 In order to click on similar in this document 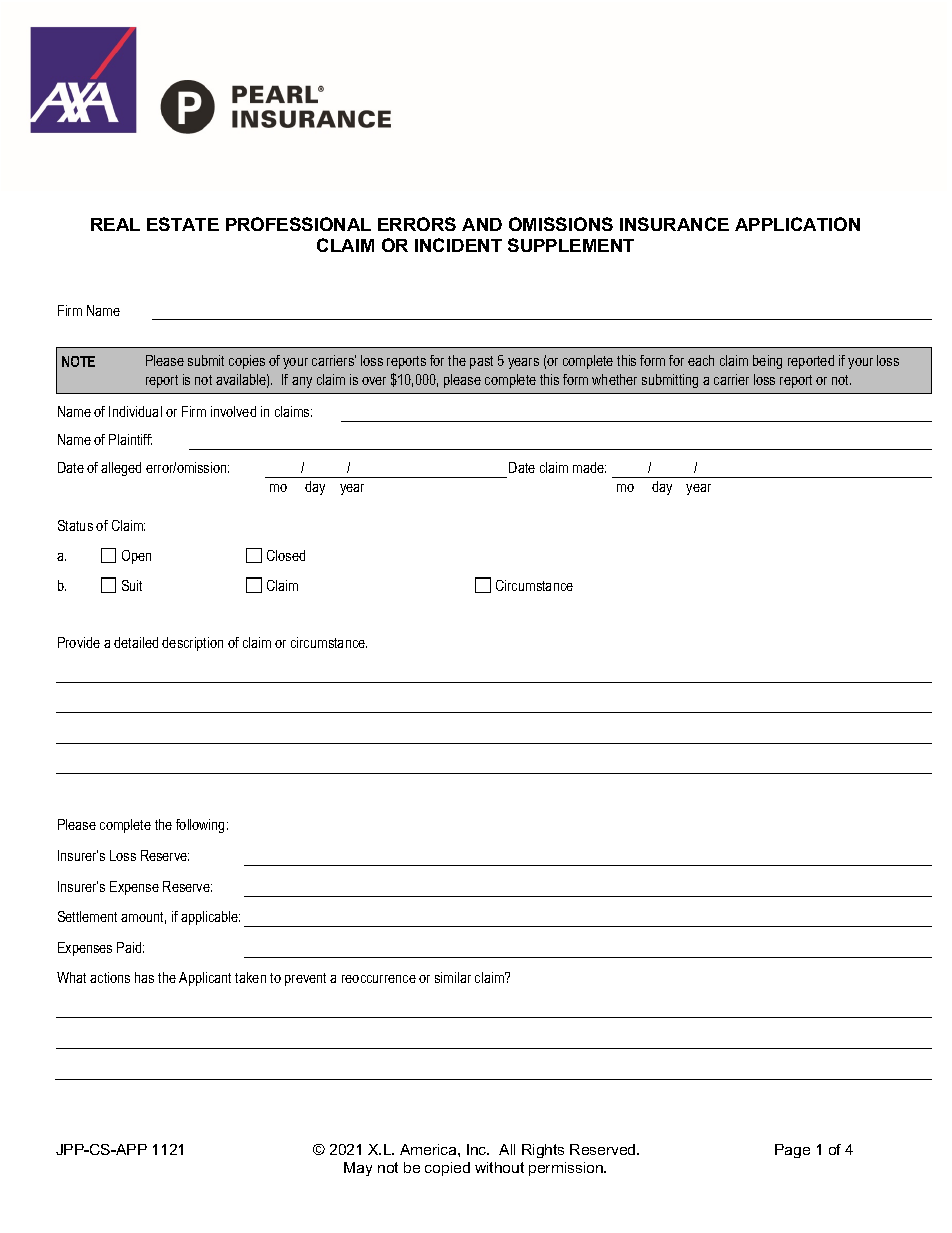, I will do `click(453, 977)`.
